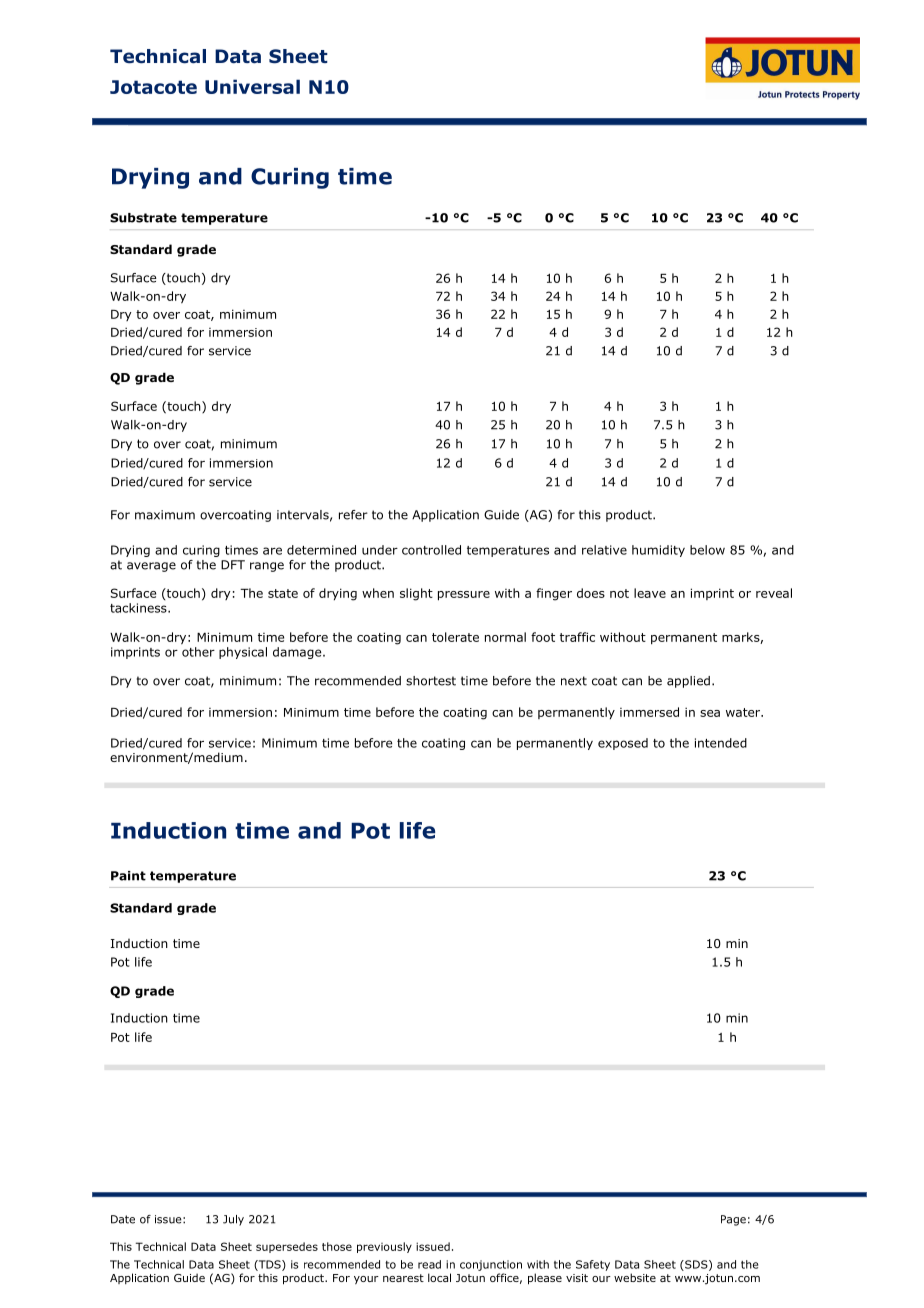 This screenshot has width=924, height=1308. What do you see at coordinates (233, 1220) in the screenshot?
I see `July` at bounding box center [233, 1220].
